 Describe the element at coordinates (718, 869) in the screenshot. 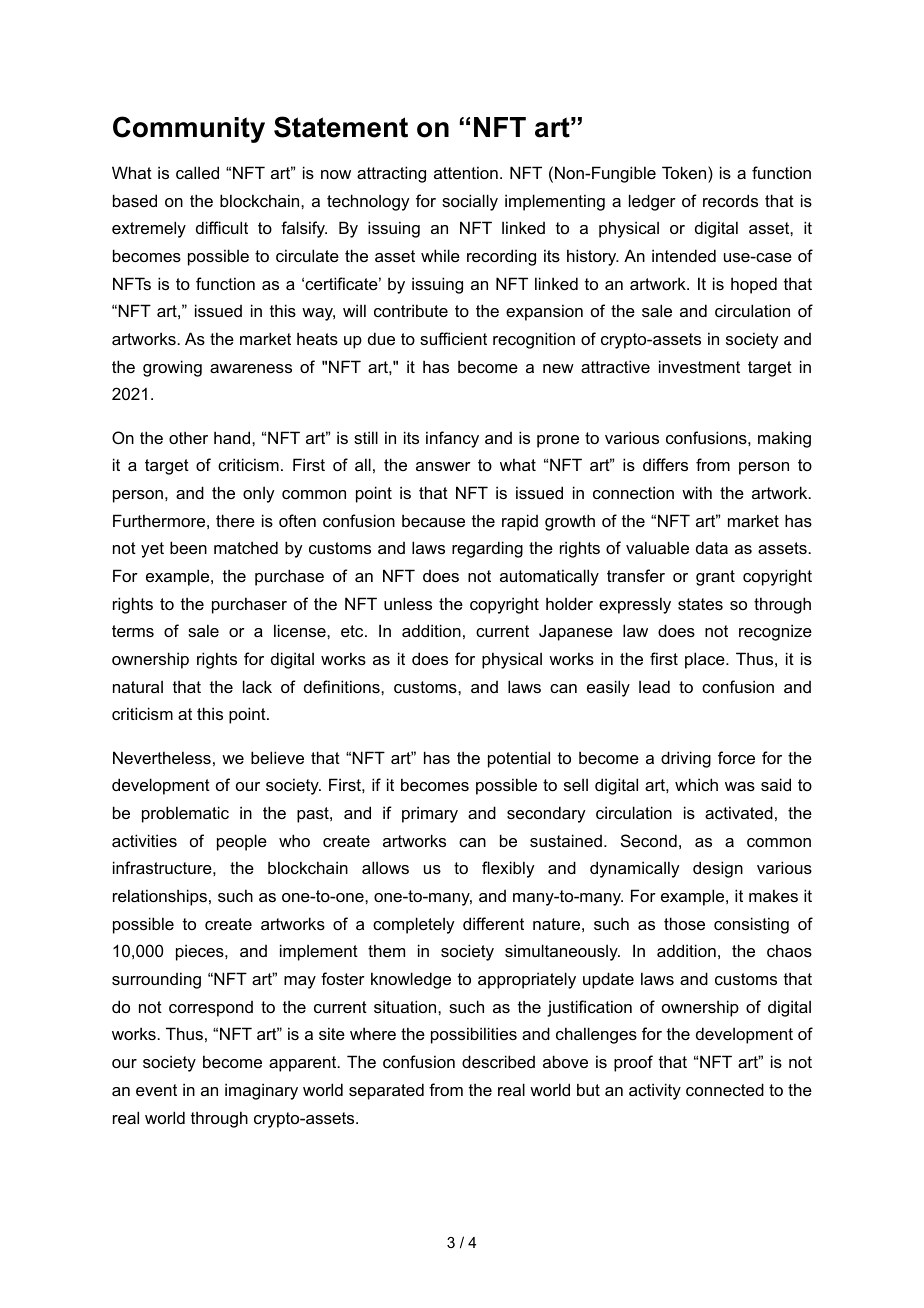

I see `design` at that location.
